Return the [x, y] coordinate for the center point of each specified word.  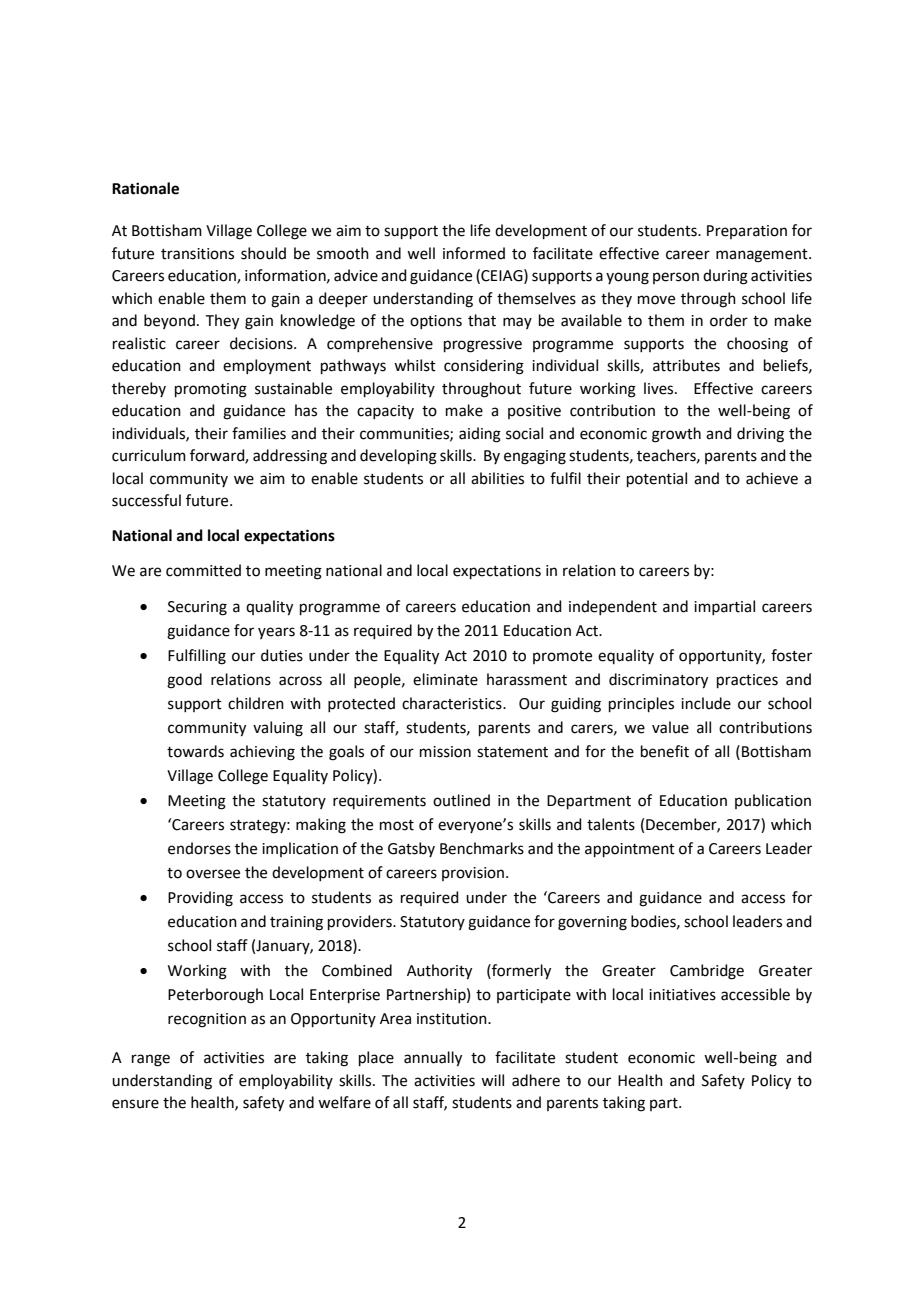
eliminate [445, 679]
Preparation [747, 232]
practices [747, 681]
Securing [197, 608]
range [151, 1060]
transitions [197, 254]
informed [474, 253]
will [492, 1080]
